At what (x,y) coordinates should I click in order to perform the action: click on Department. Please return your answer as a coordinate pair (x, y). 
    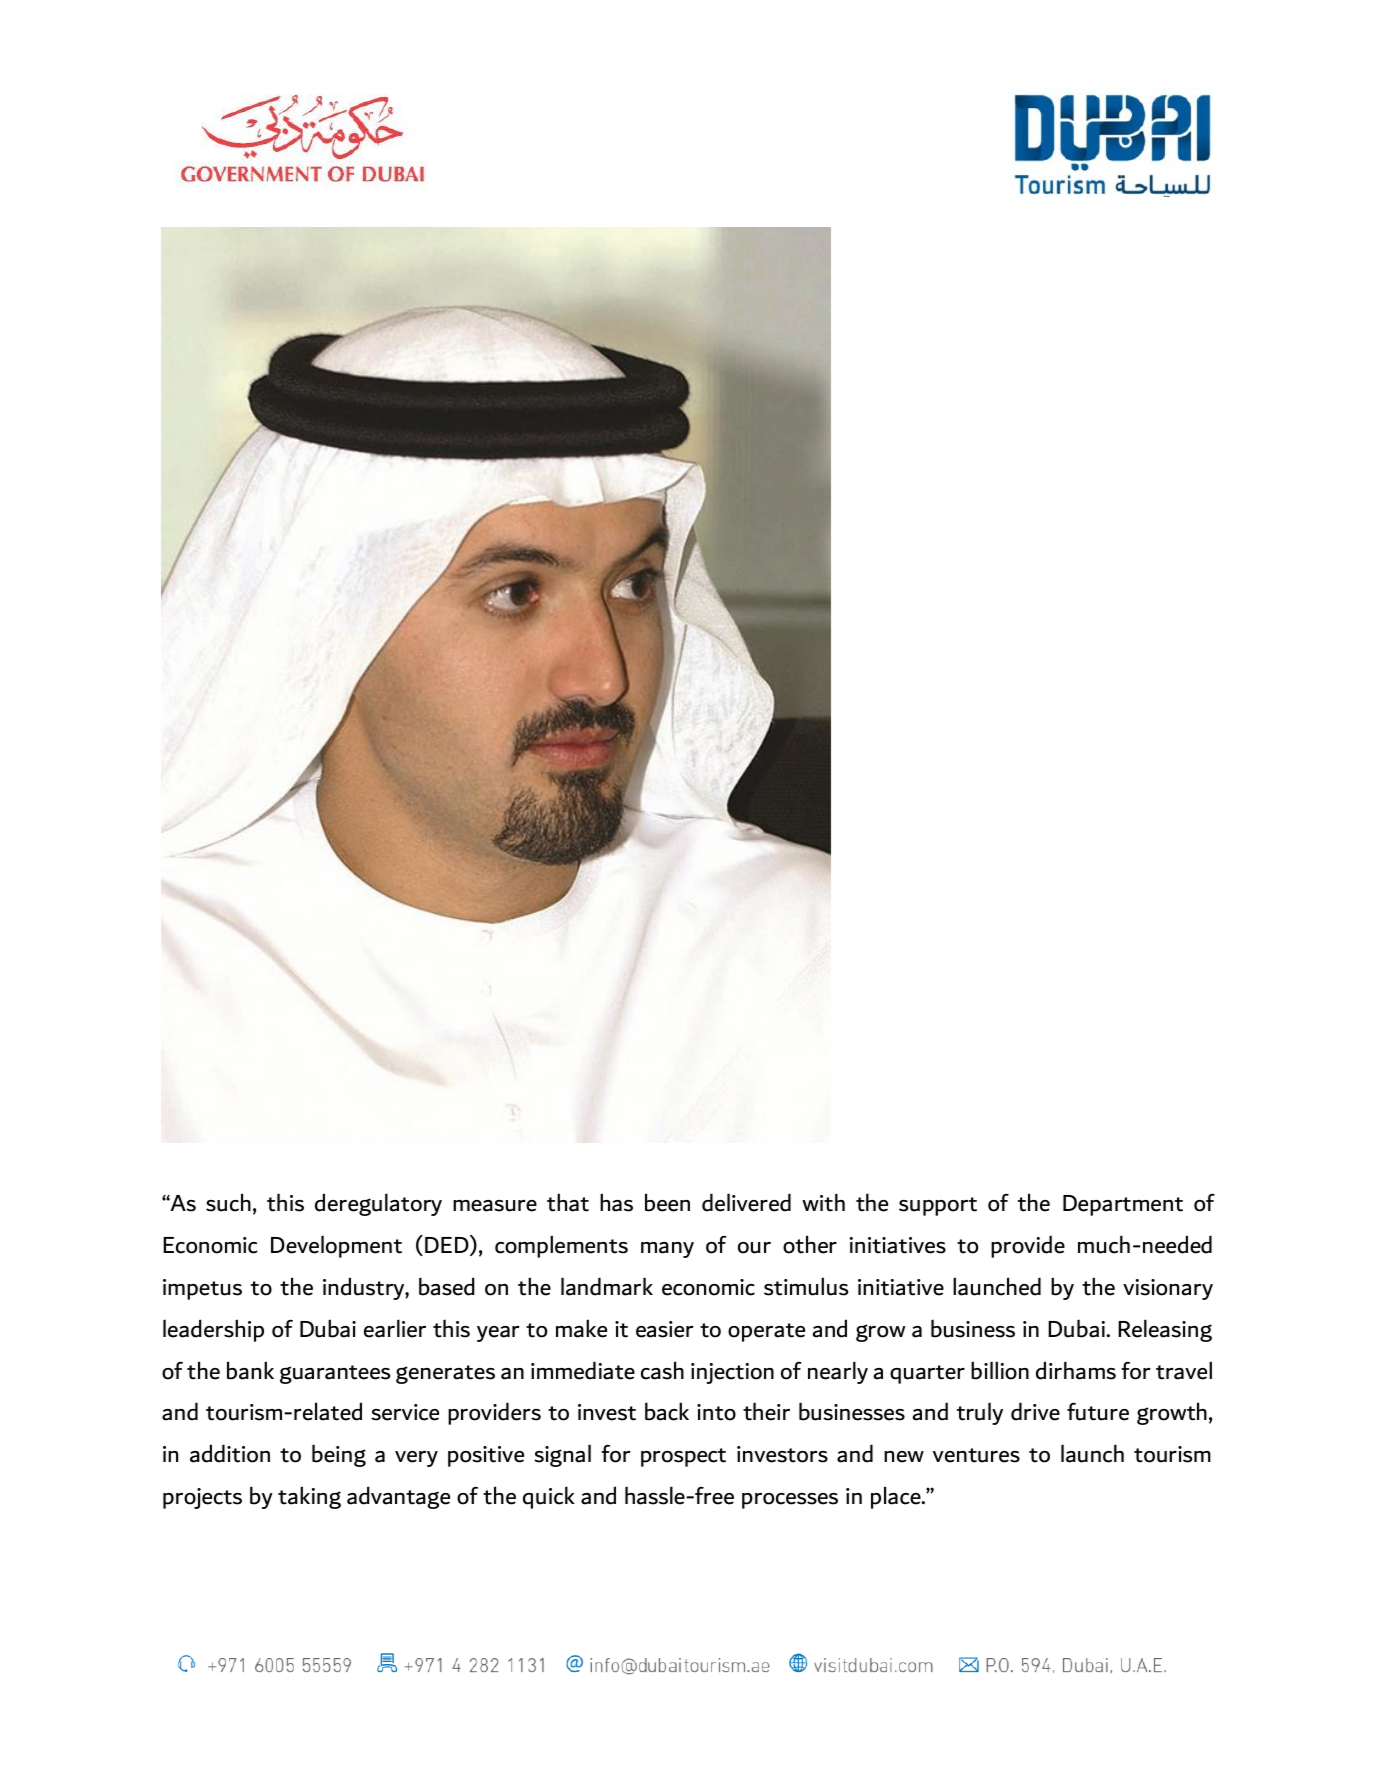
    Looking at the image, I should click on (1123, 1205).
